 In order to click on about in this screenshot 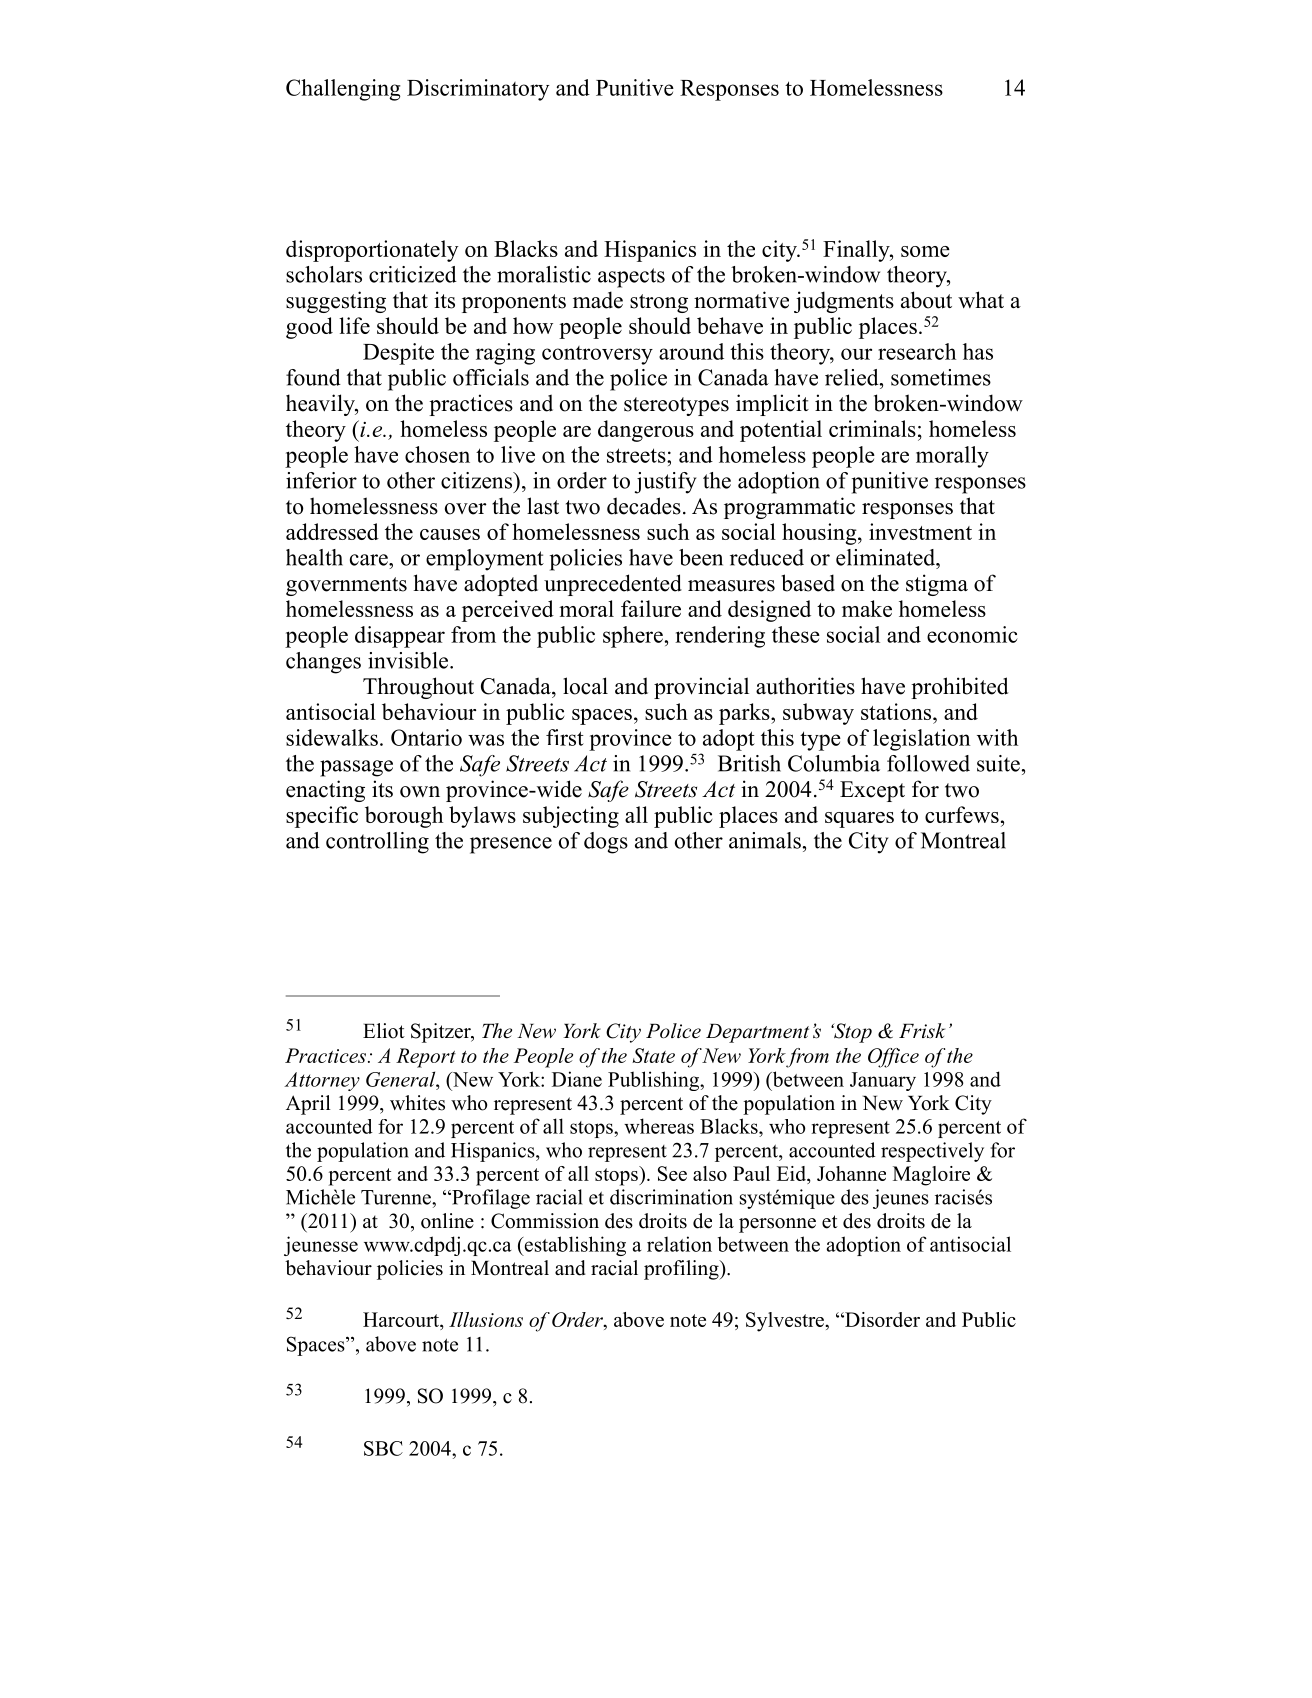, I will do `click(926, 300)`.
